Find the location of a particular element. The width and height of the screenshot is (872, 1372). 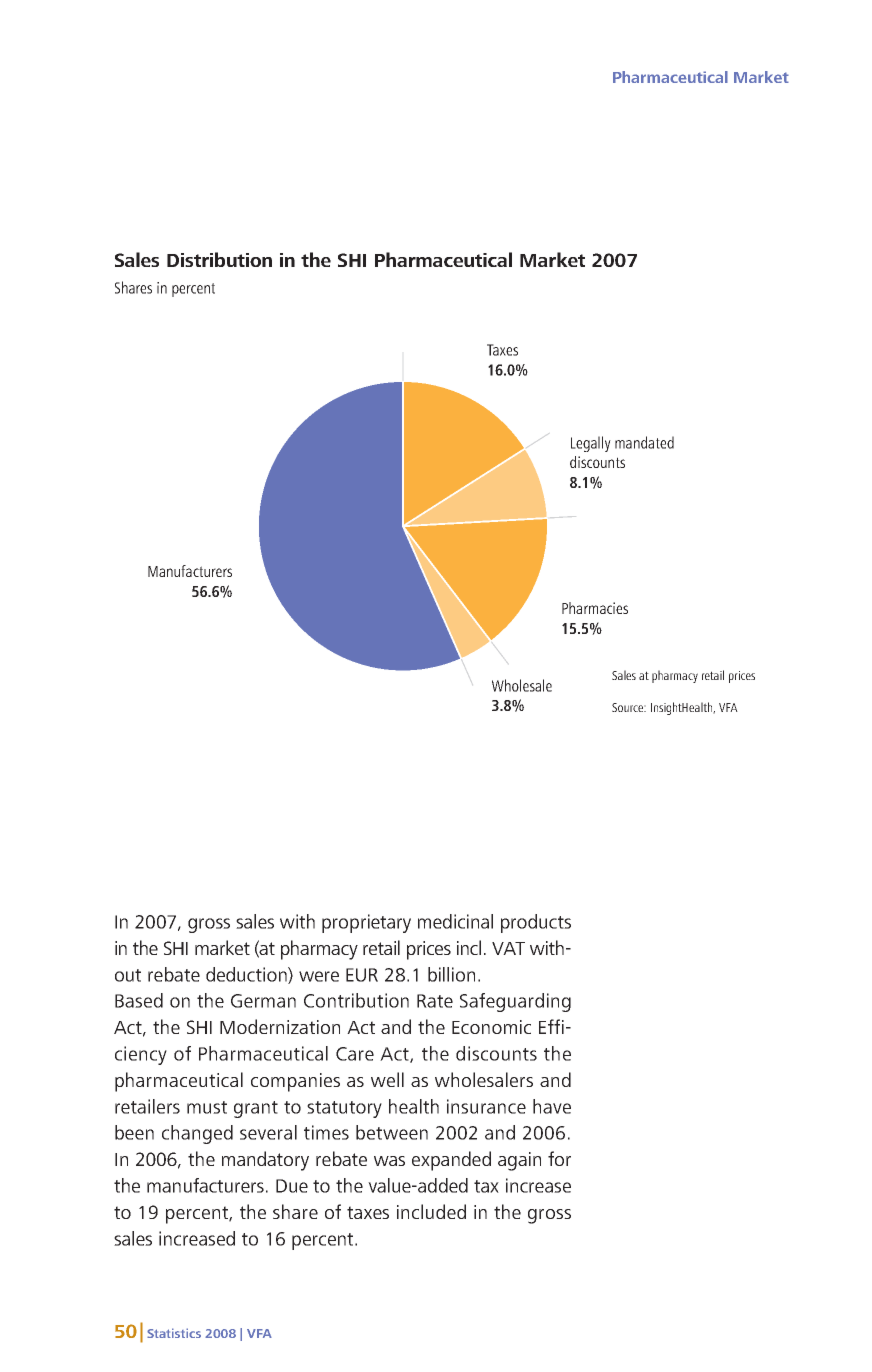

EUR is located at coordinates (362, 975).
